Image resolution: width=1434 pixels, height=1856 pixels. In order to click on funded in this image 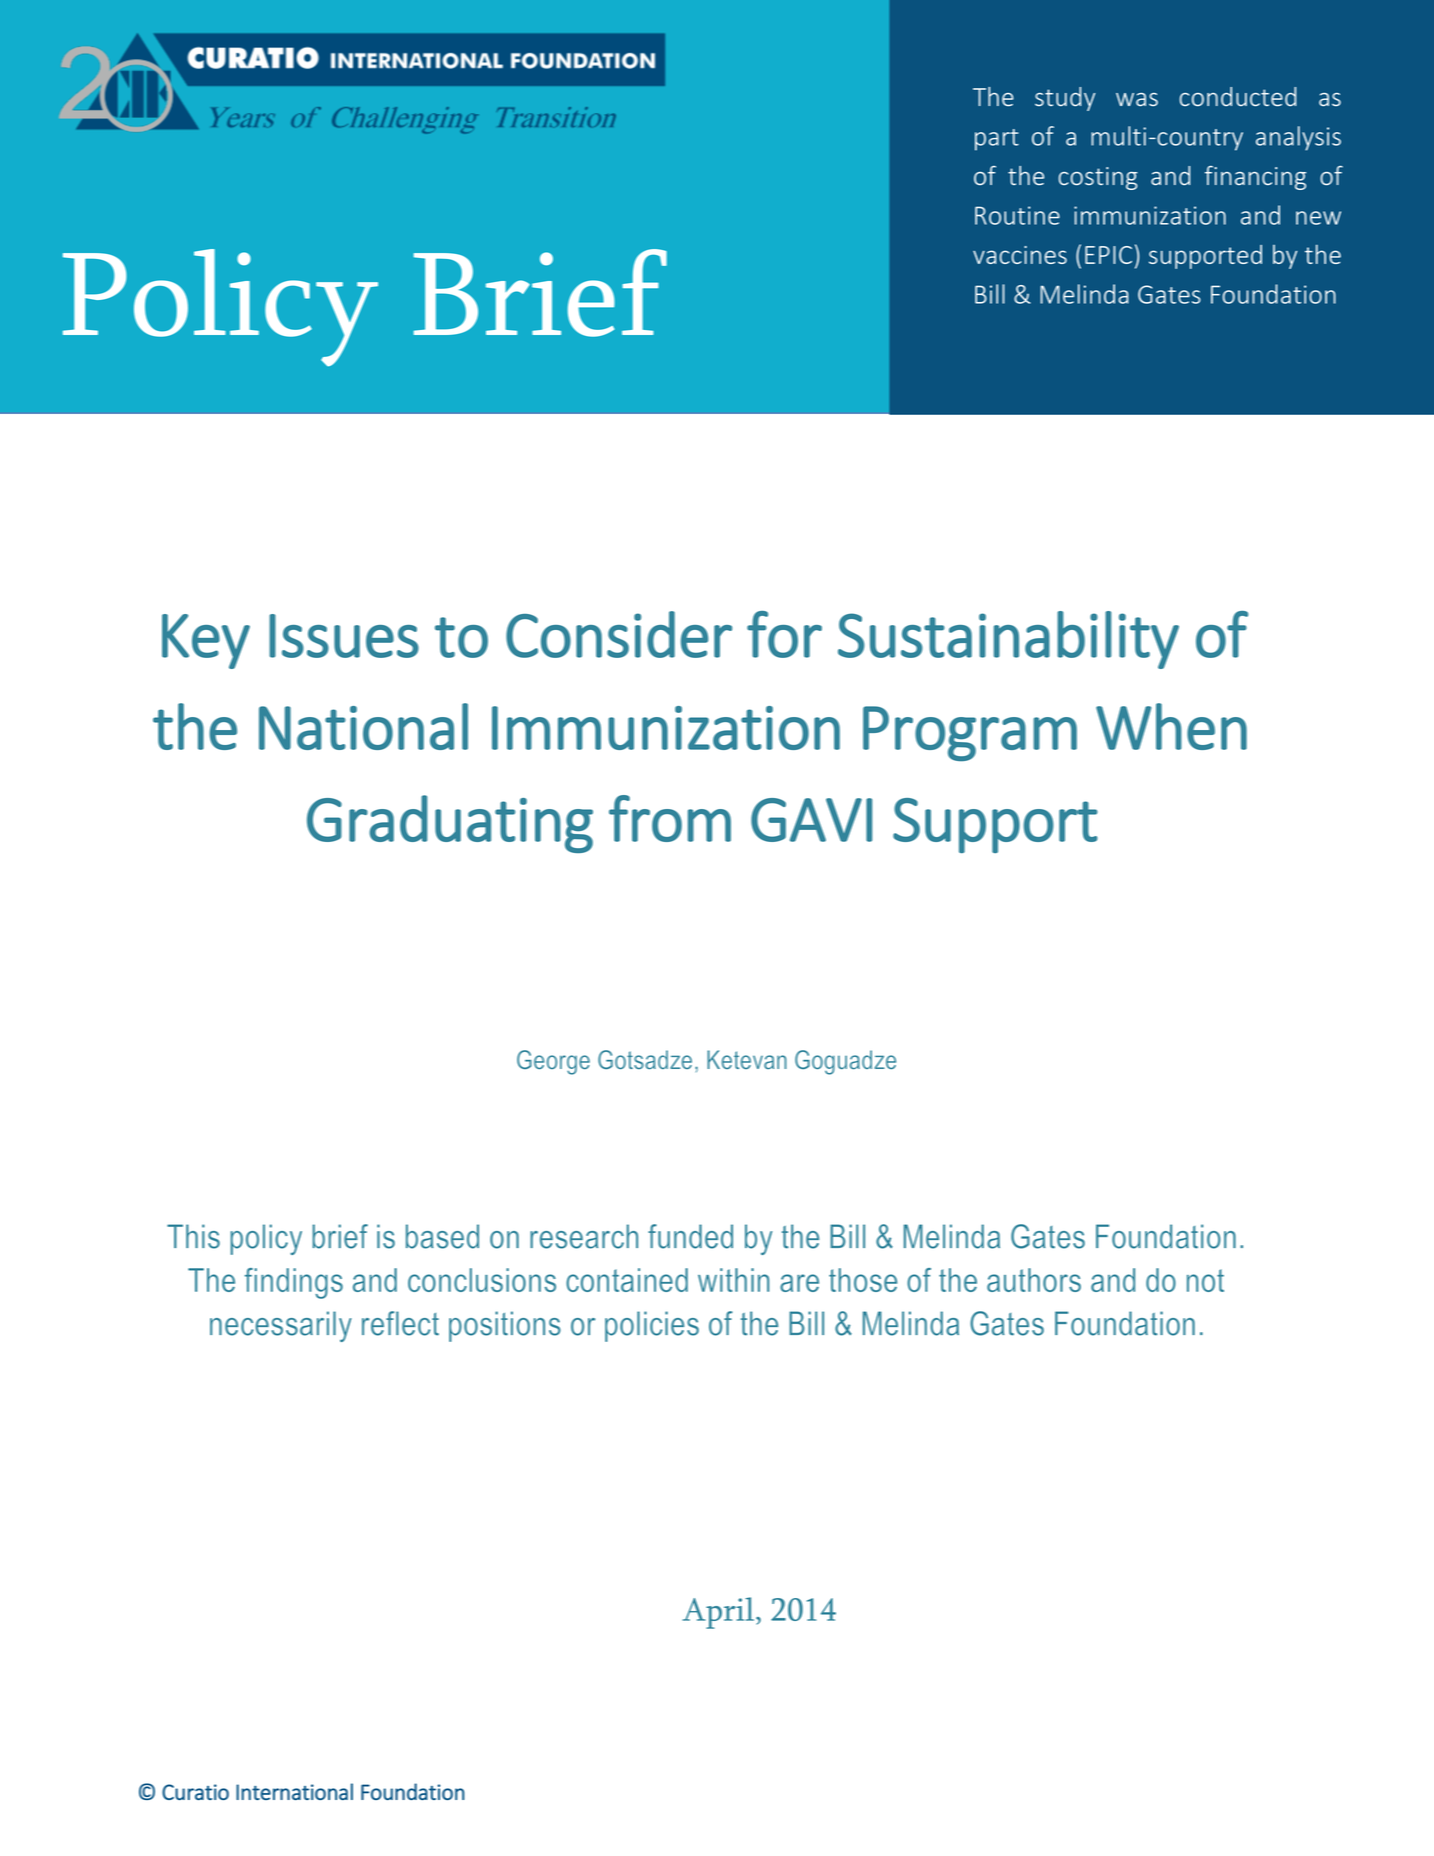, I will do `click(690, 1236)`.
